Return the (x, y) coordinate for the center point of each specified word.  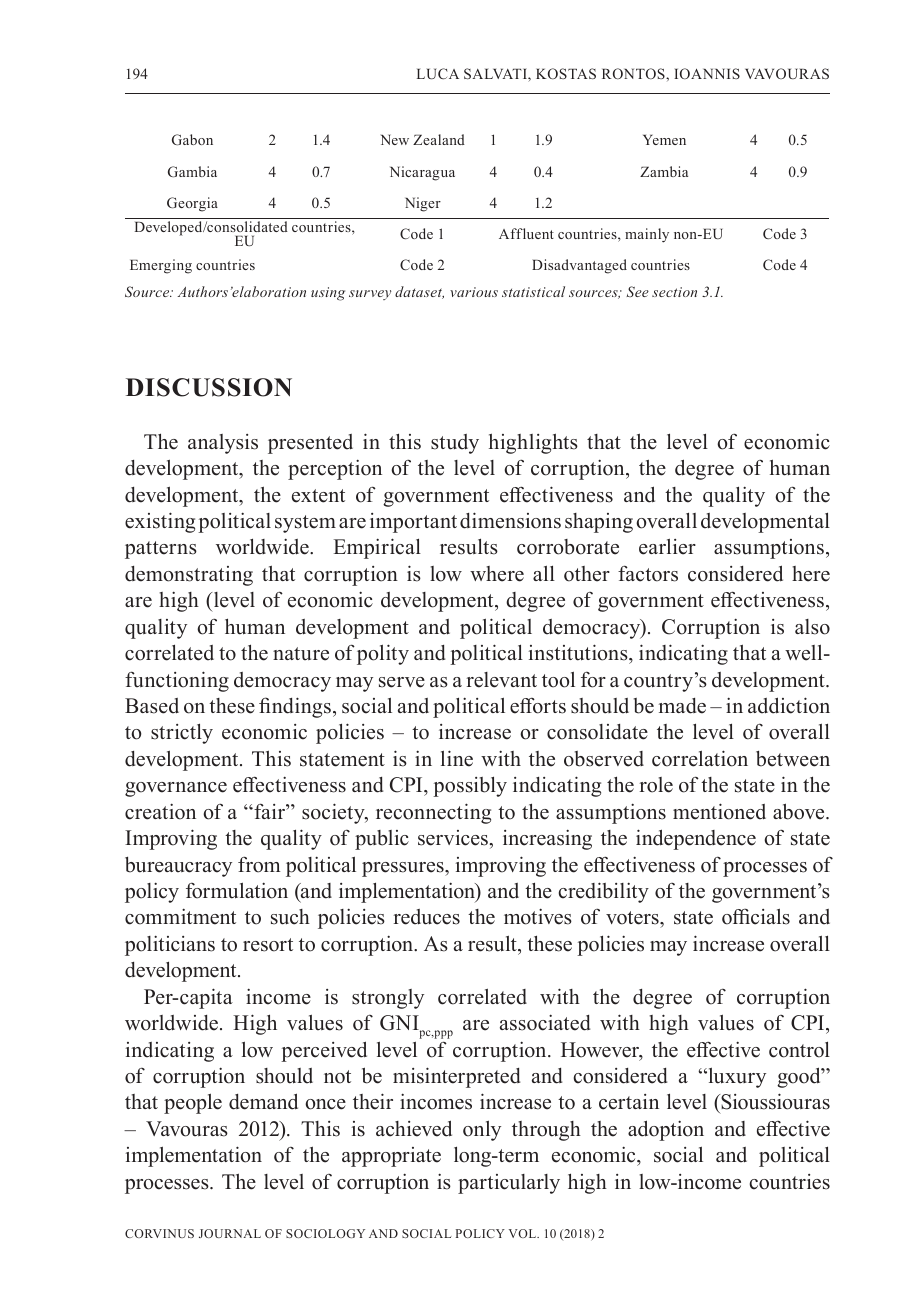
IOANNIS (707, 73)
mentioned (719, 811)
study (455, 444)
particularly (509, 1184)
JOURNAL (230, 1233)
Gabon (192, 139)
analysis (223, 444)
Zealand (439, 139)
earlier (667, 546)
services (453, 838)
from (259, 864)
